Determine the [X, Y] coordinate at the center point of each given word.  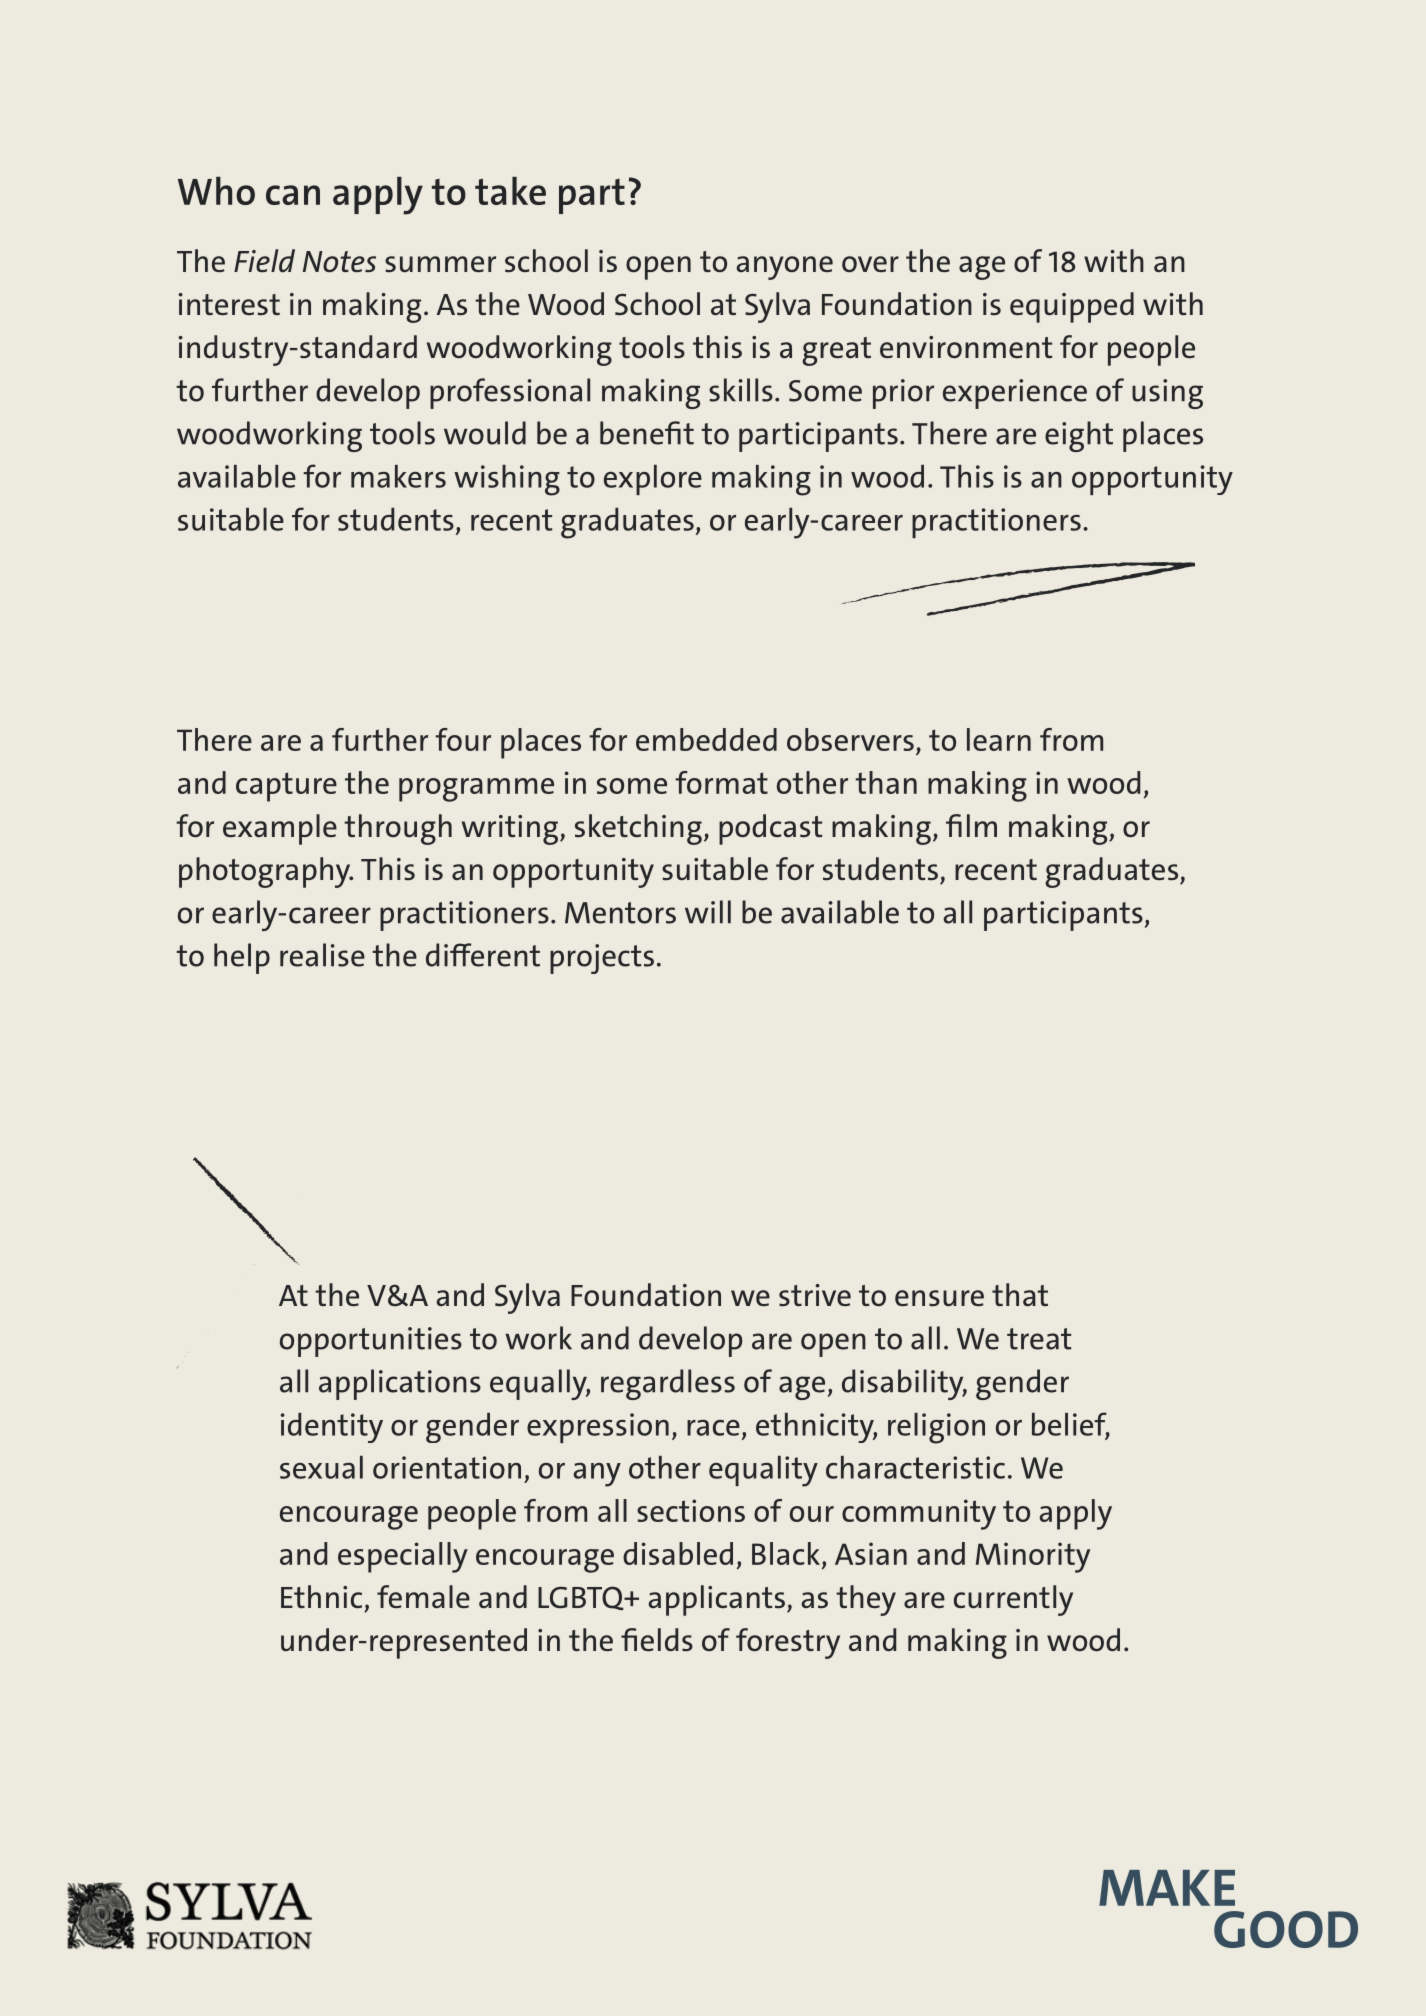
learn [999, 739]
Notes [339, 262]
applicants [717, 1600]
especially [403, 1557]
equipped [1072, 307]
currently [1013, 1600]
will [708, 912]
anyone [785, 268]
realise [322, 955]
